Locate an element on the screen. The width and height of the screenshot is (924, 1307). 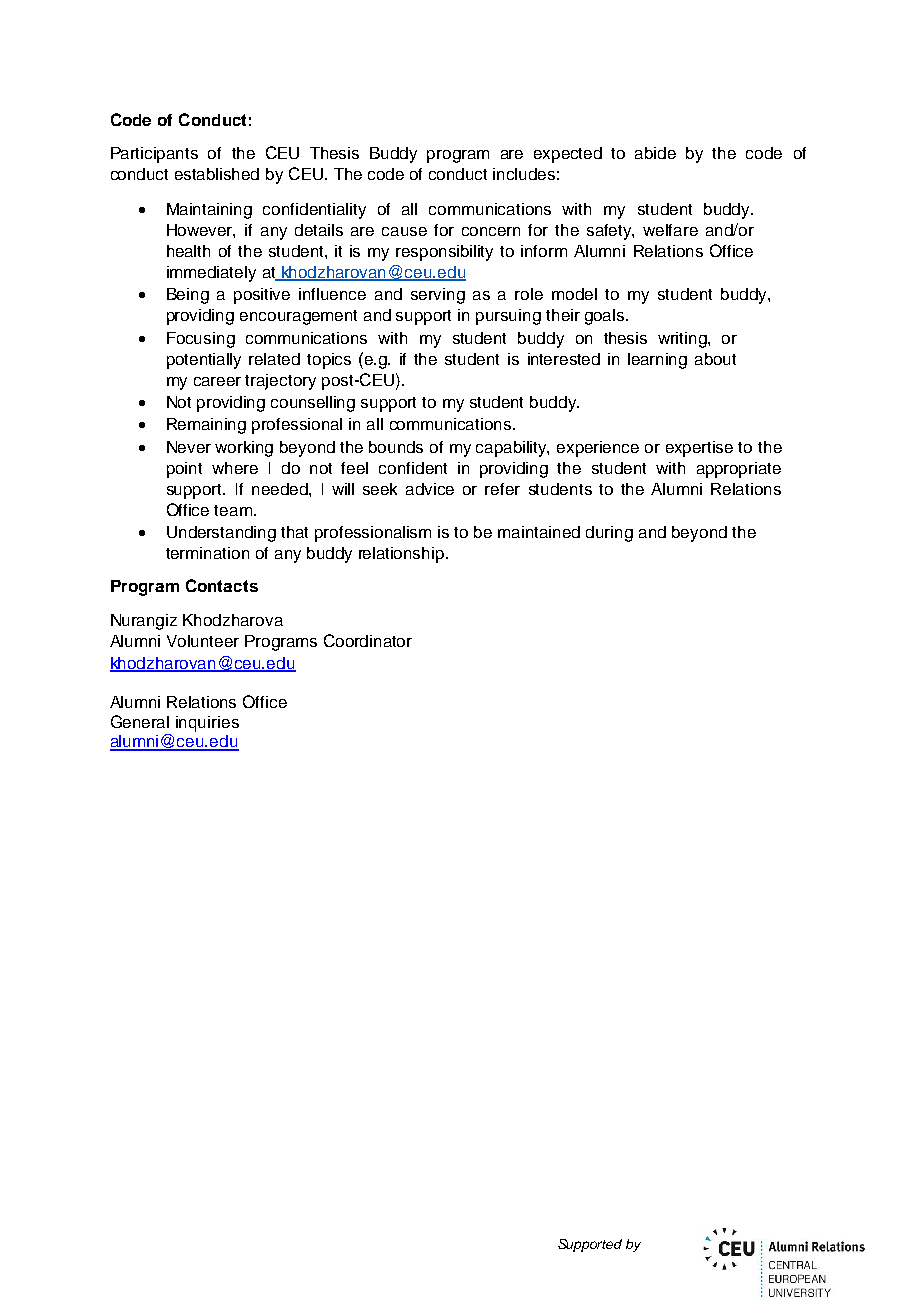
pursuing is located at coordinates (508, 317).
